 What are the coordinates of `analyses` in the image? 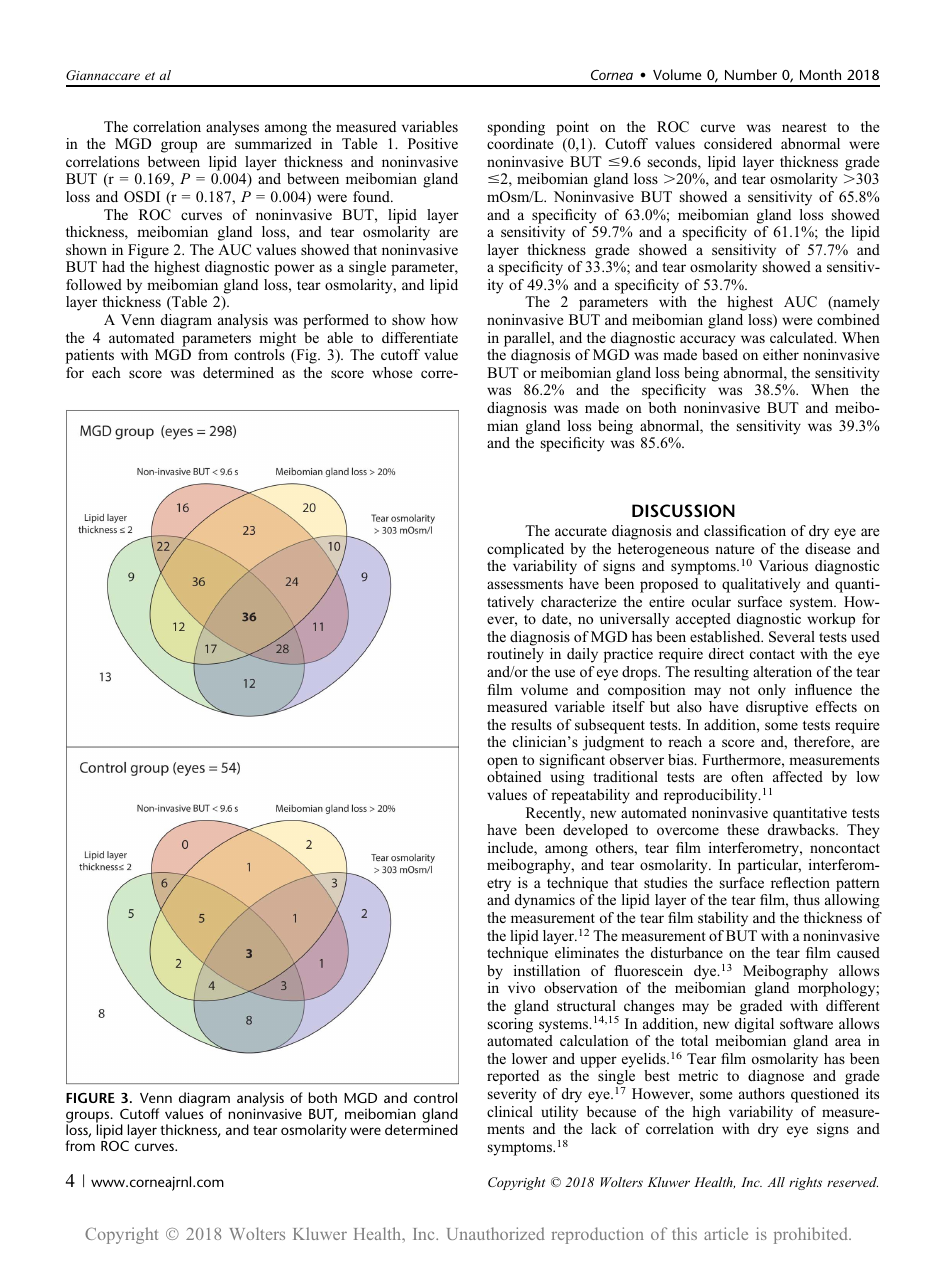 It's located at (232, 128).
